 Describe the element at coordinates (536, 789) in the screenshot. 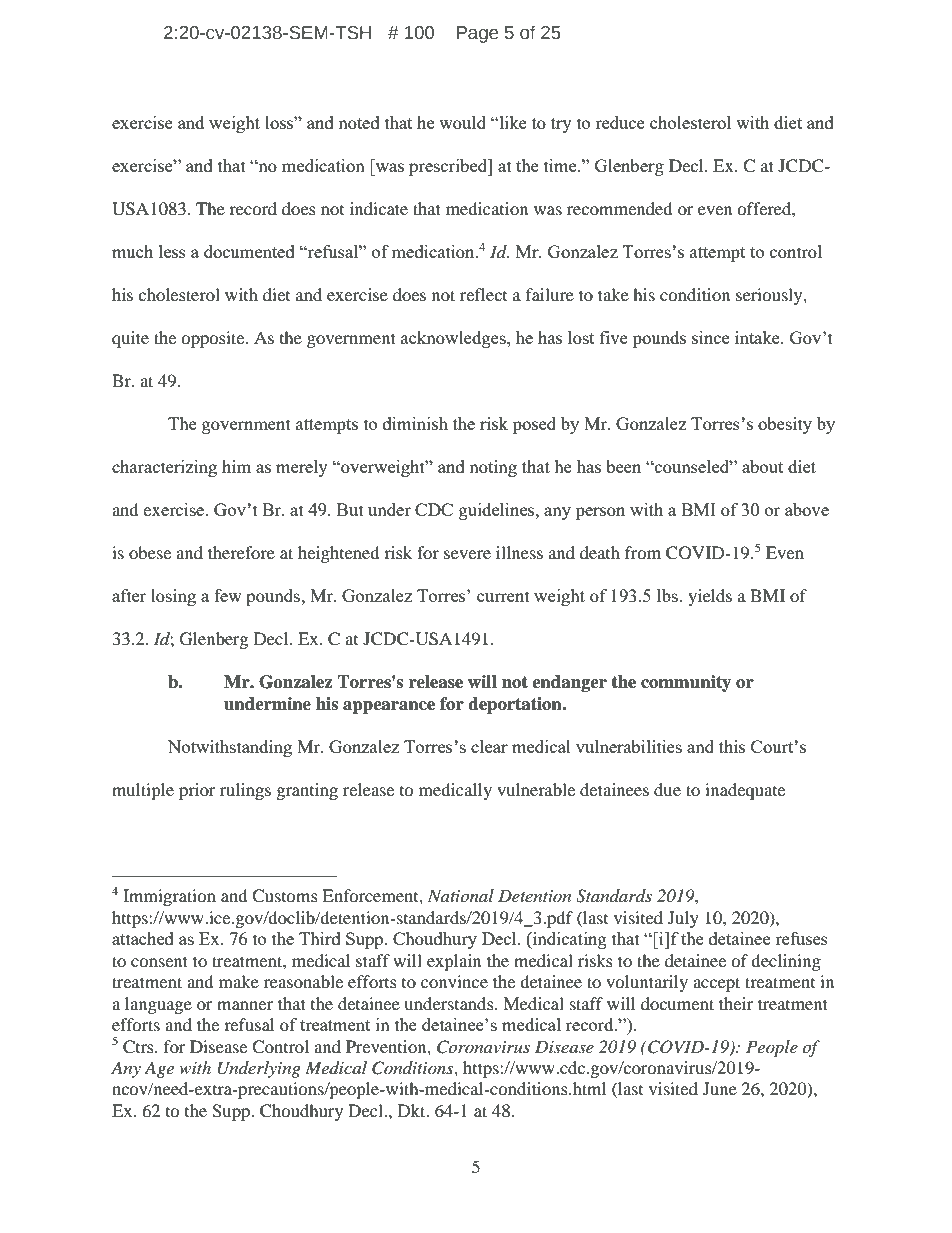

I see `vulnerable` at that location.
